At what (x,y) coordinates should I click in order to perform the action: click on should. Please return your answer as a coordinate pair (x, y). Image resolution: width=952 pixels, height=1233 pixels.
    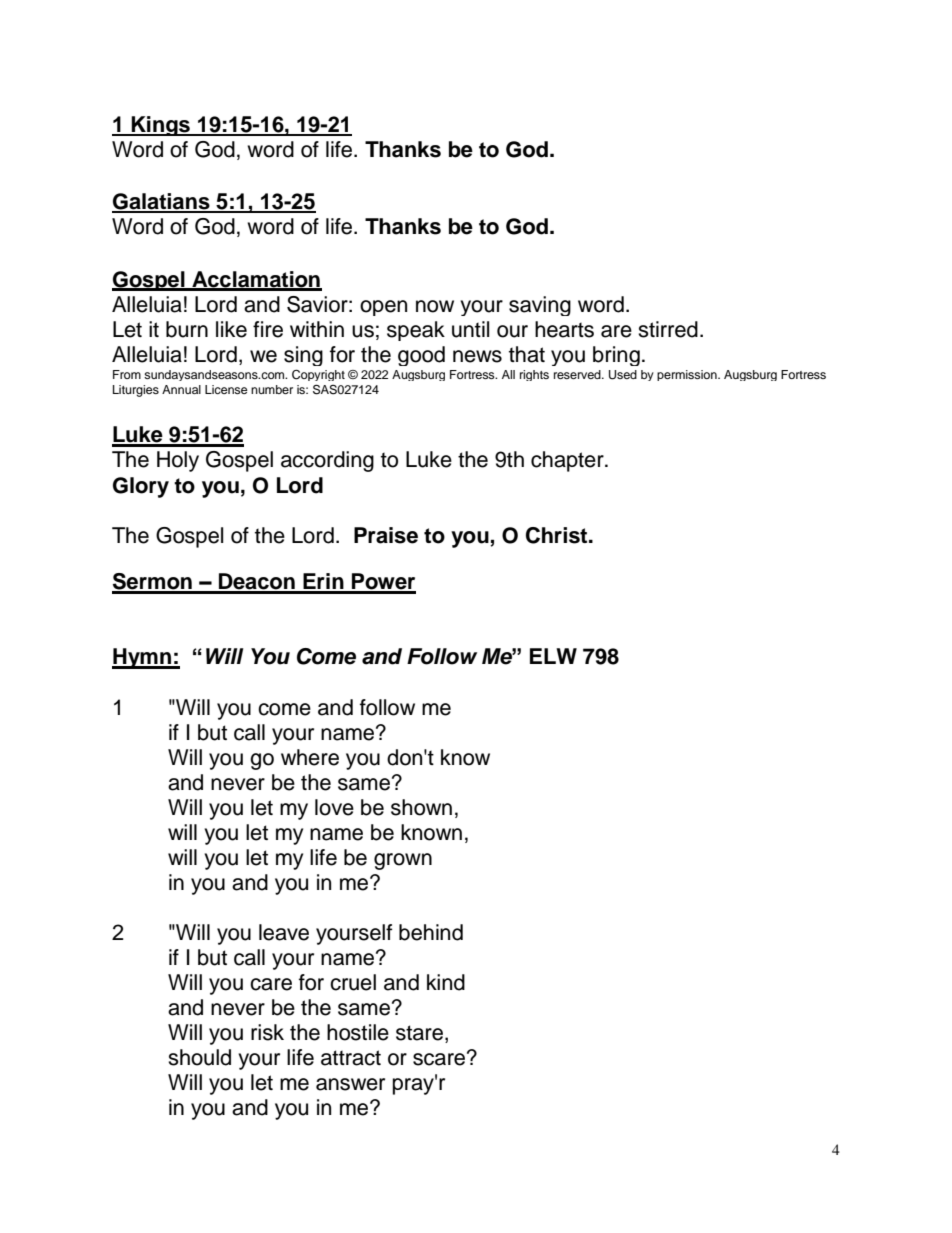
    Looking at the image, I should click on (199, 1057).
